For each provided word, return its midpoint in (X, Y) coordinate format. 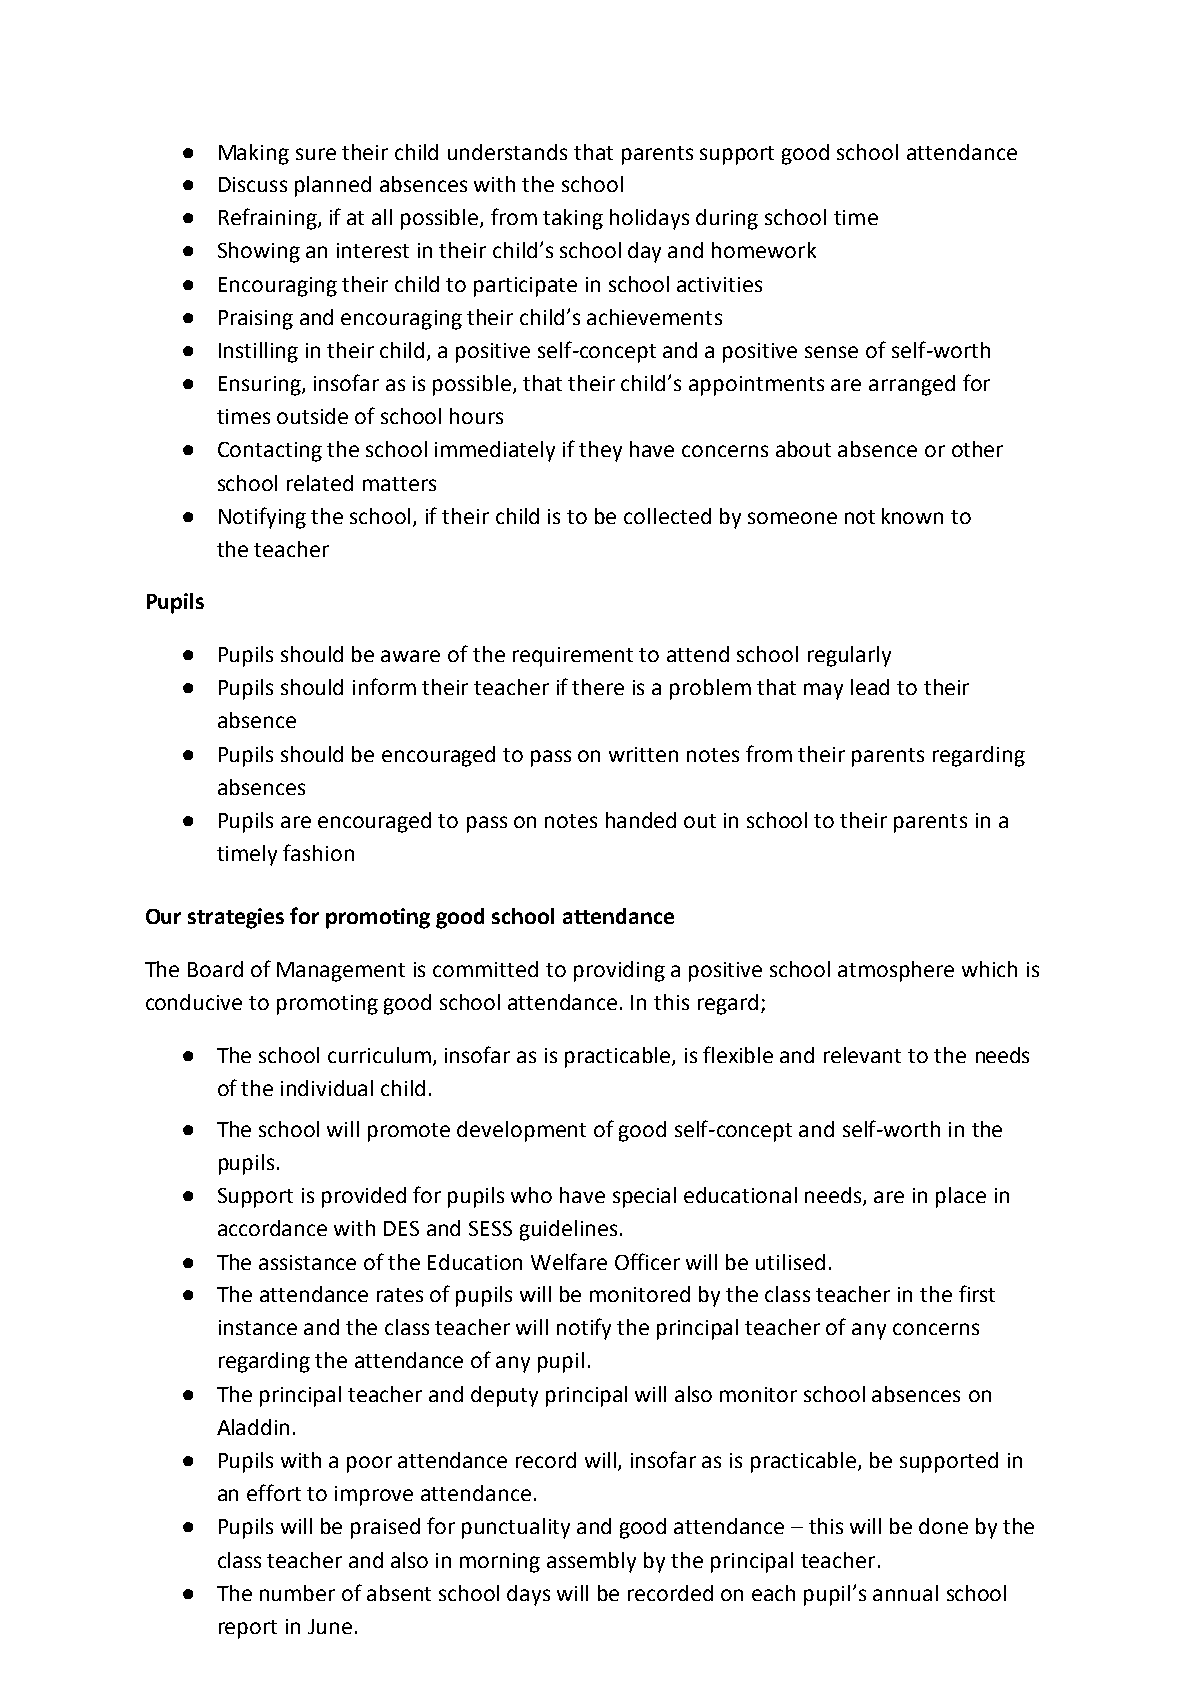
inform (384, 686)
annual (905, 1593)
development (521, 1131)
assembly (591, 1562)
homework (764, 250)
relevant (862, 1055)
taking (573, 219)
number (297, 1593)
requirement (573, 657)
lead (870, 687)
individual (327, 1088)
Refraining (269, 219)
